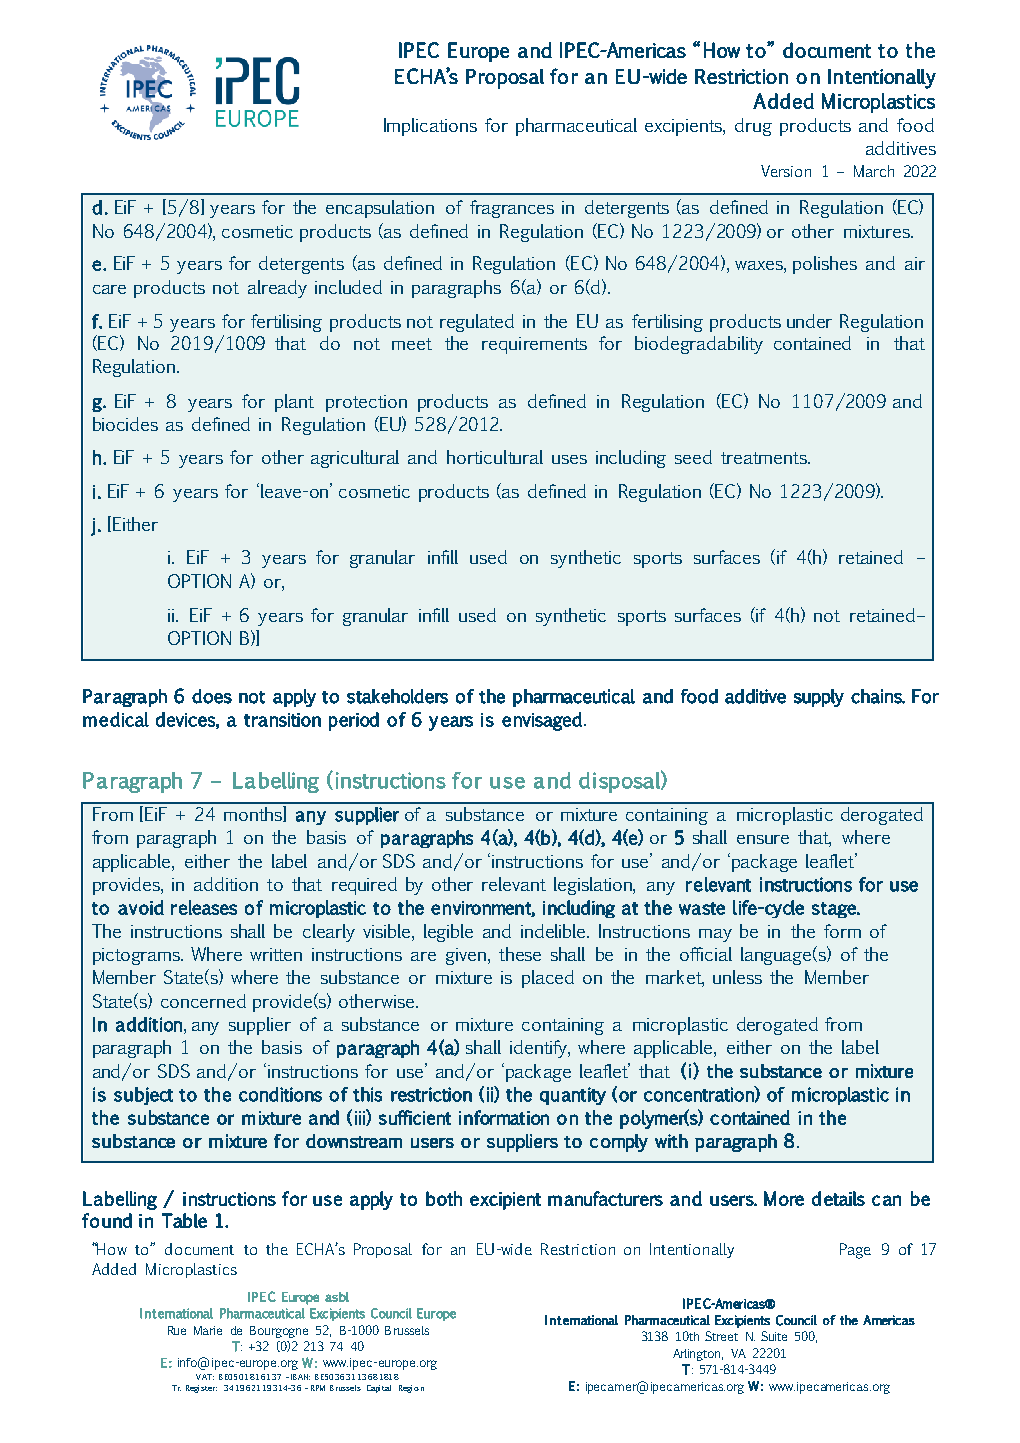 The height and width of the page is (1443, 1020). I want to click on Marie, so click(208, 1330).
